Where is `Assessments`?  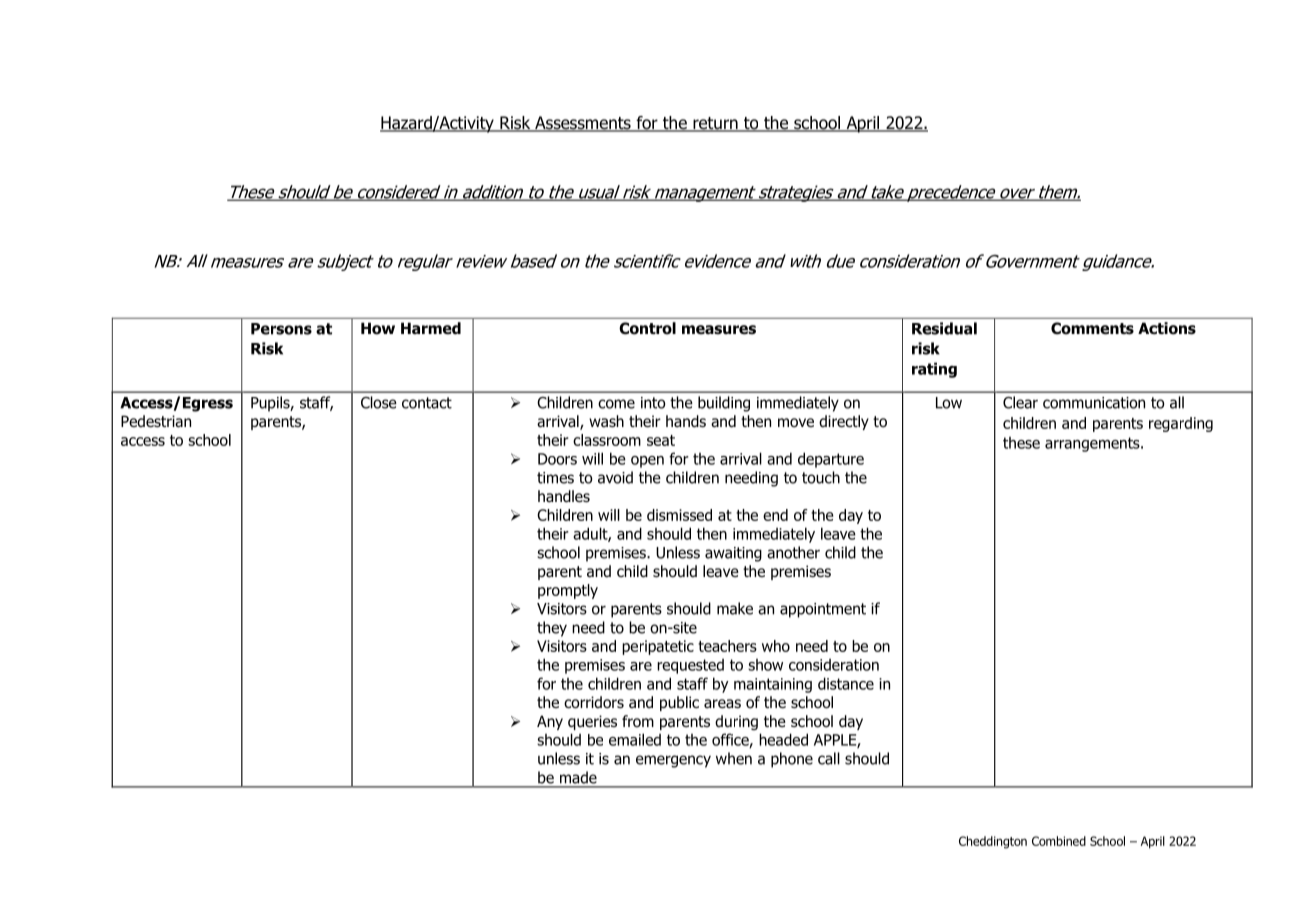
Assessments is located at coordinates (583, 124).
